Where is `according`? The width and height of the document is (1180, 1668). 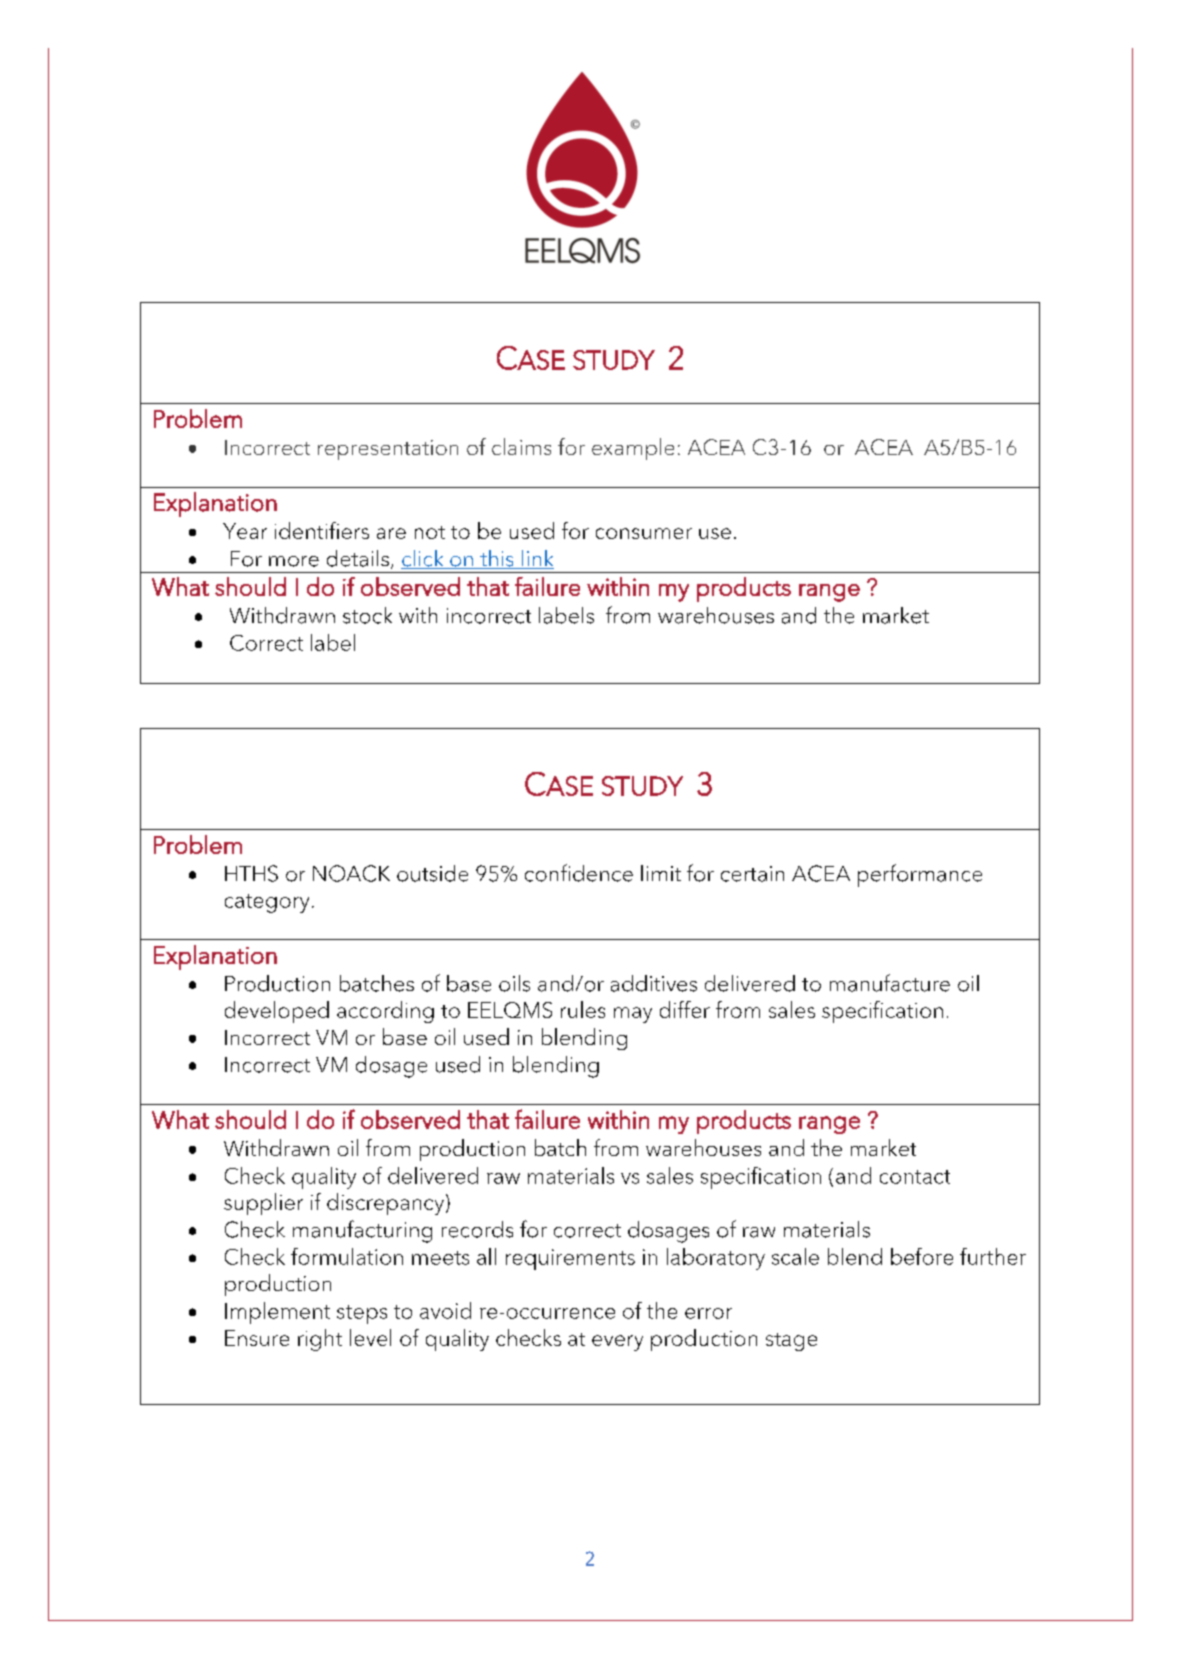 according is located at coordinates (385, 1012).
